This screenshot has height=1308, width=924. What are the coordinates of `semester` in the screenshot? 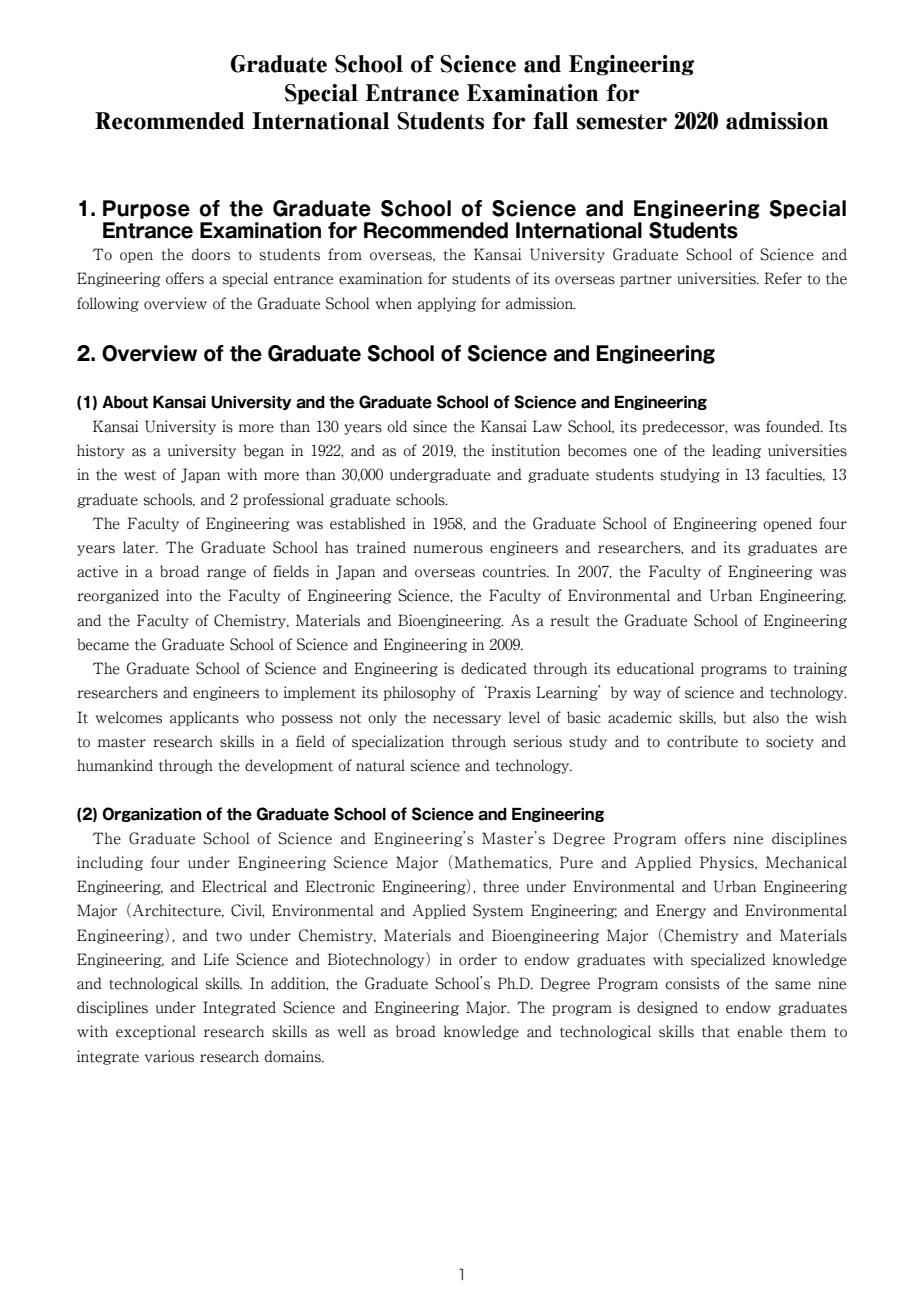 It's located at (621, 122).
